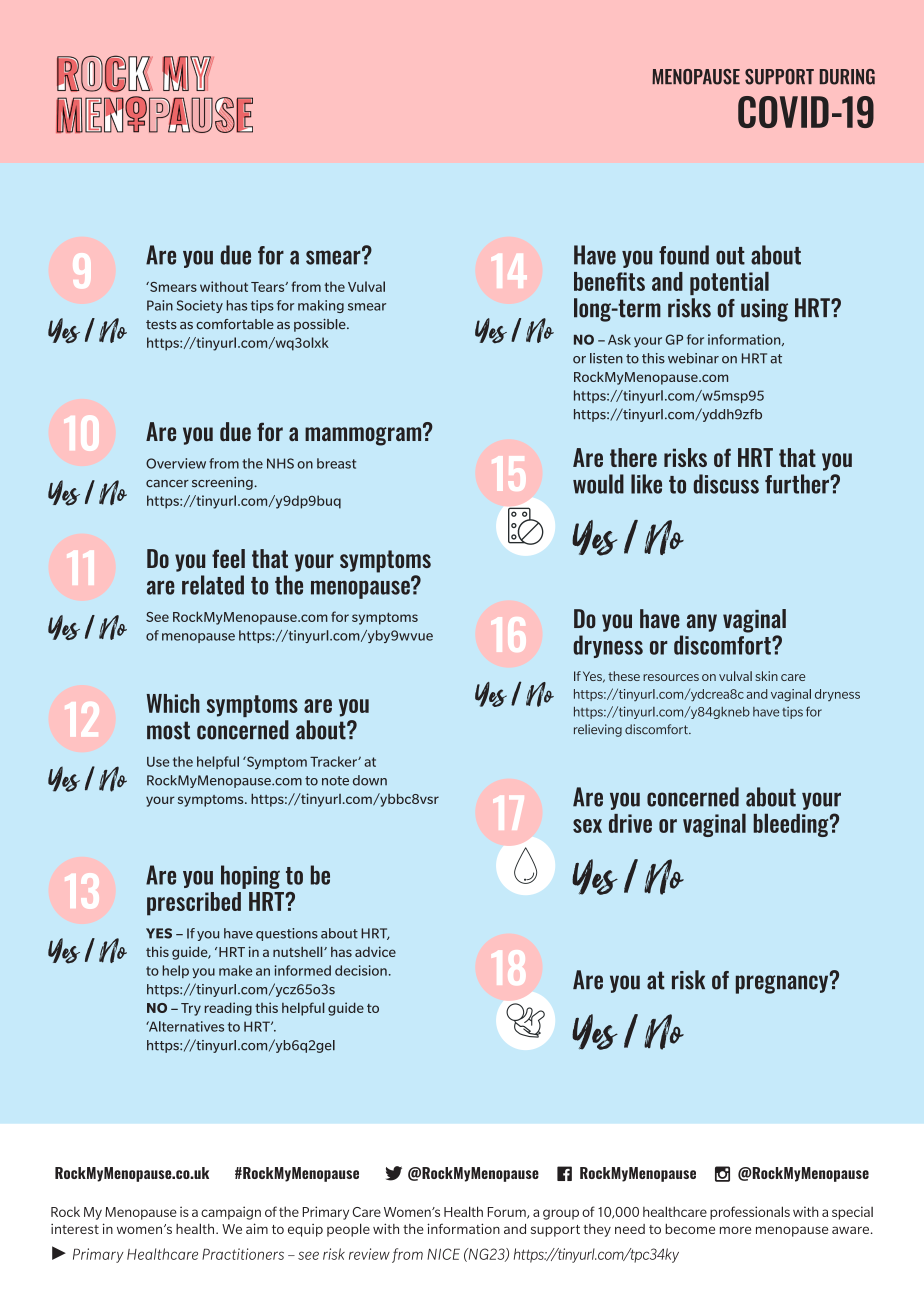  Describe the element at coordinates (336, 463) in the screenshot. I see `breast` at that location.
